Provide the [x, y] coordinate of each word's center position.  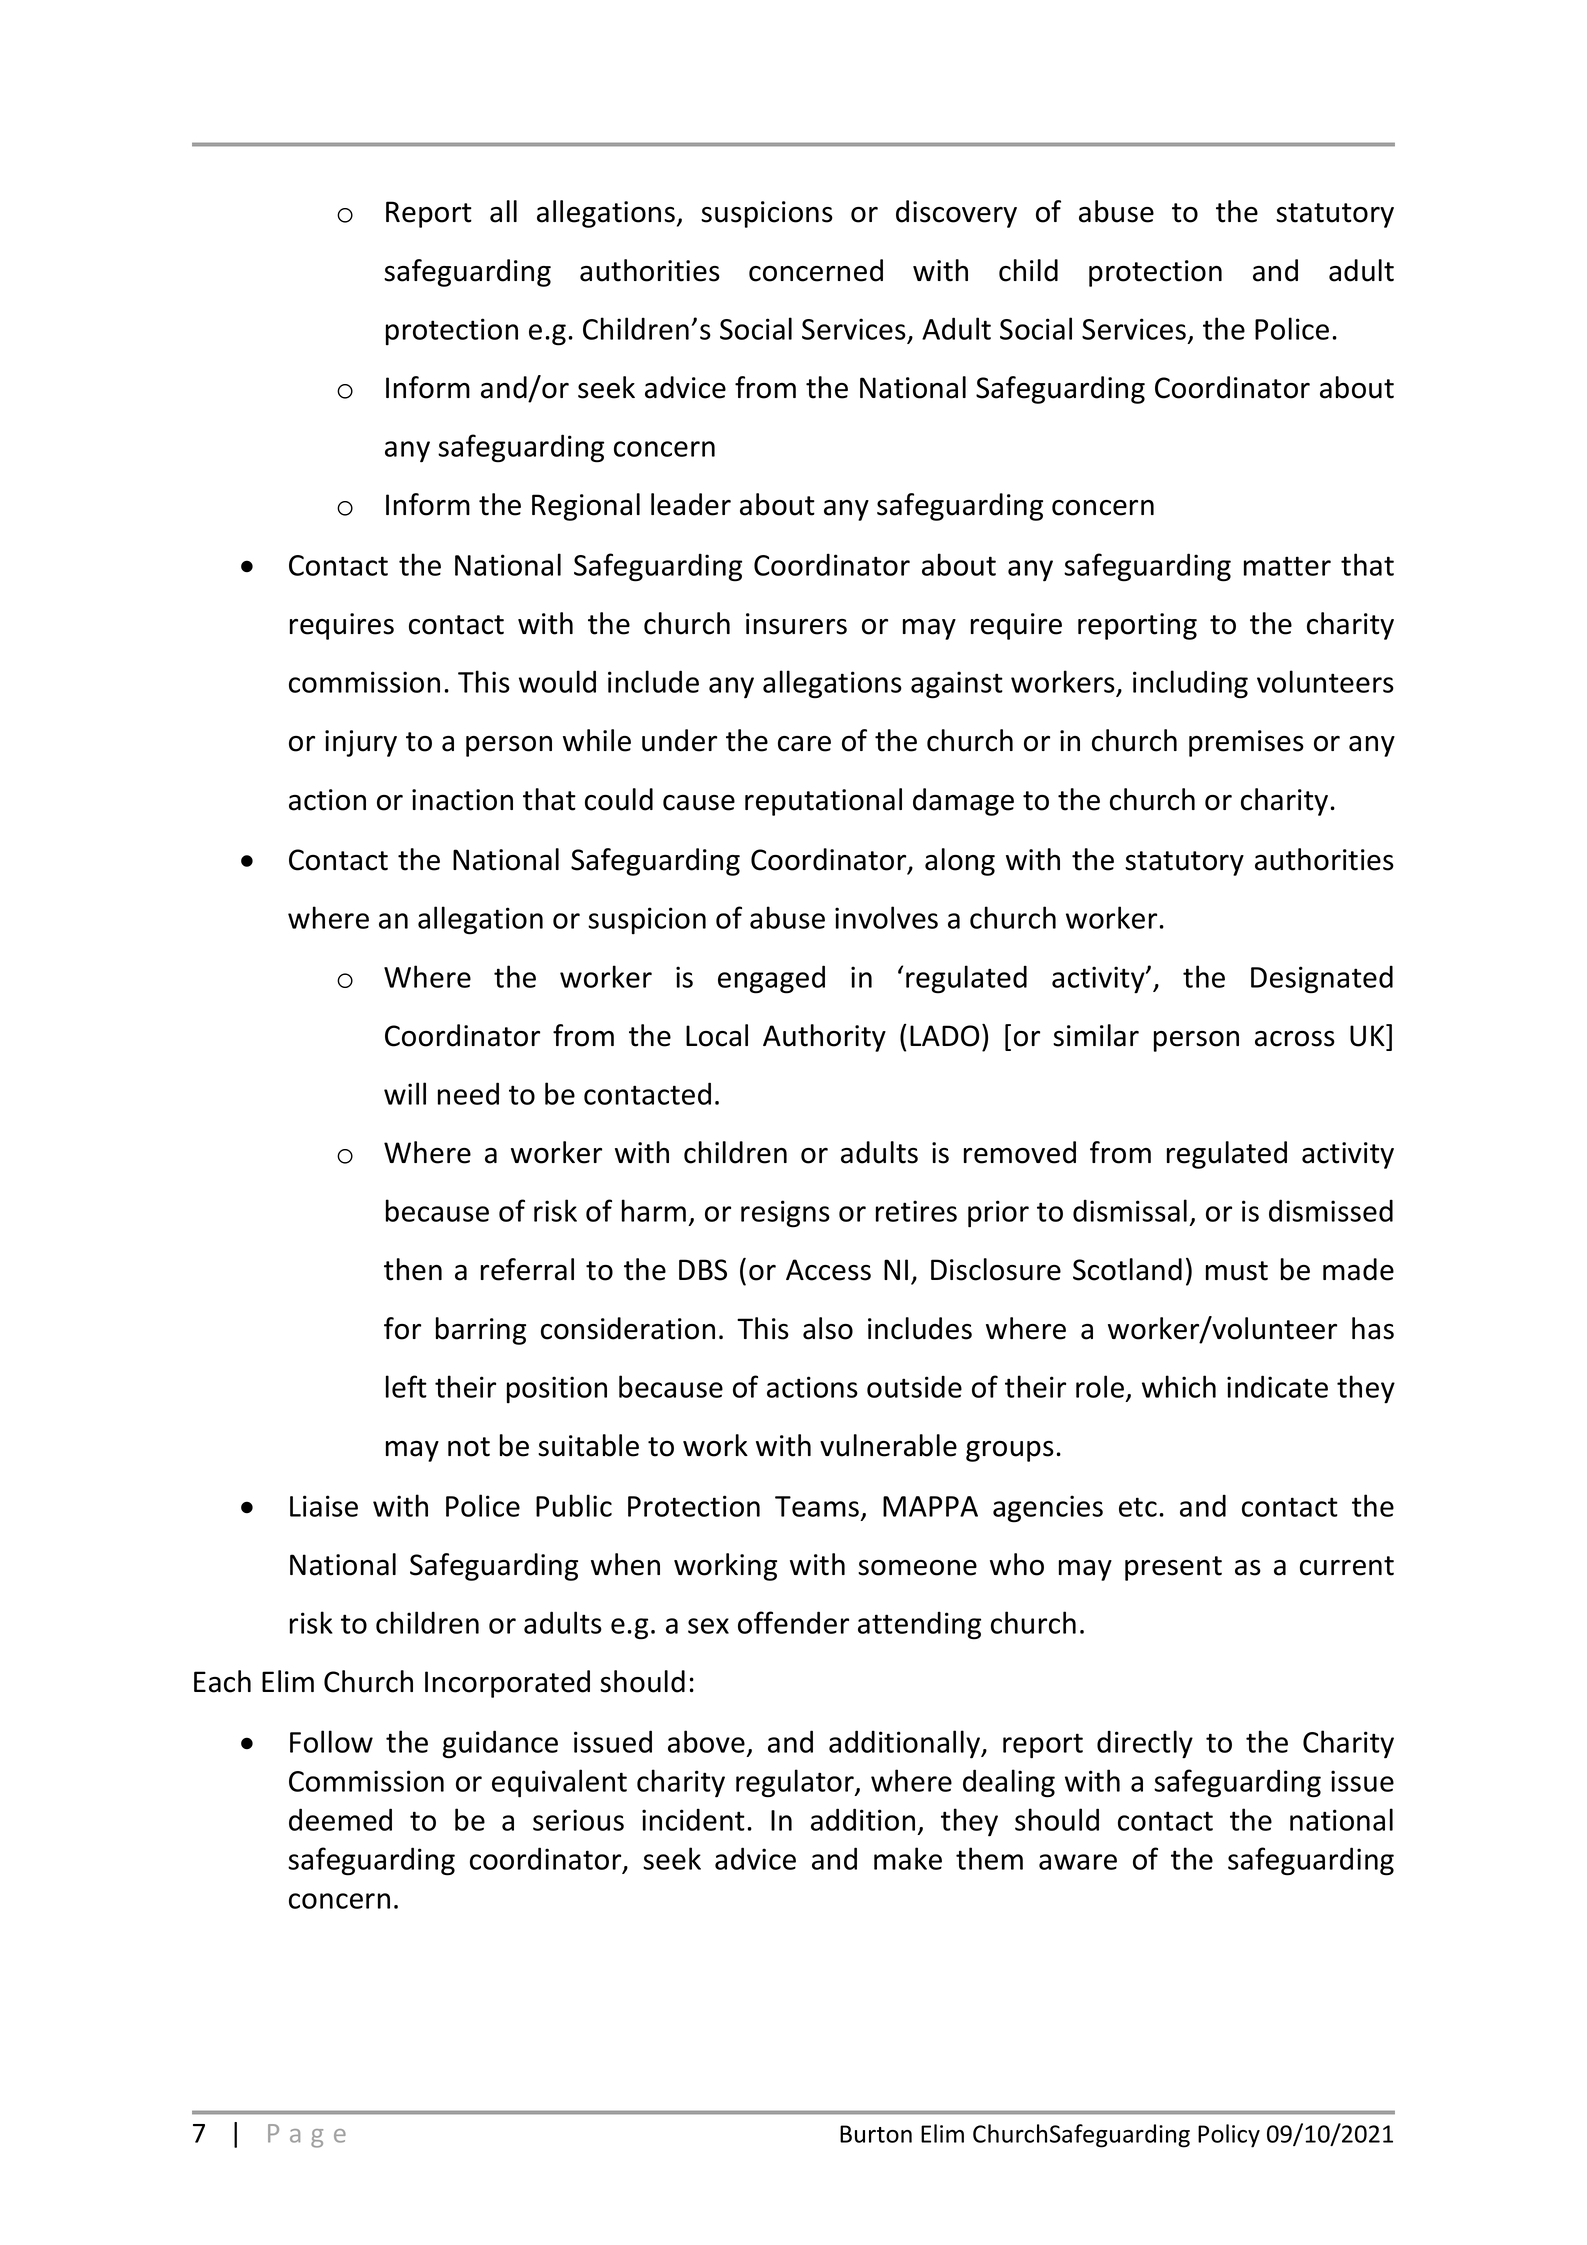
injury [361, 743]
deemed [340, 1819]
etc [1138, 1507]
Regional [586, 507]
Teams [818, 1507]
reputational [823, 802]
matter [1287, 566]
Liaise [324, 1506]
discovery [956, 214]
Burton [876, 2134]
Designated [1322, 979]
